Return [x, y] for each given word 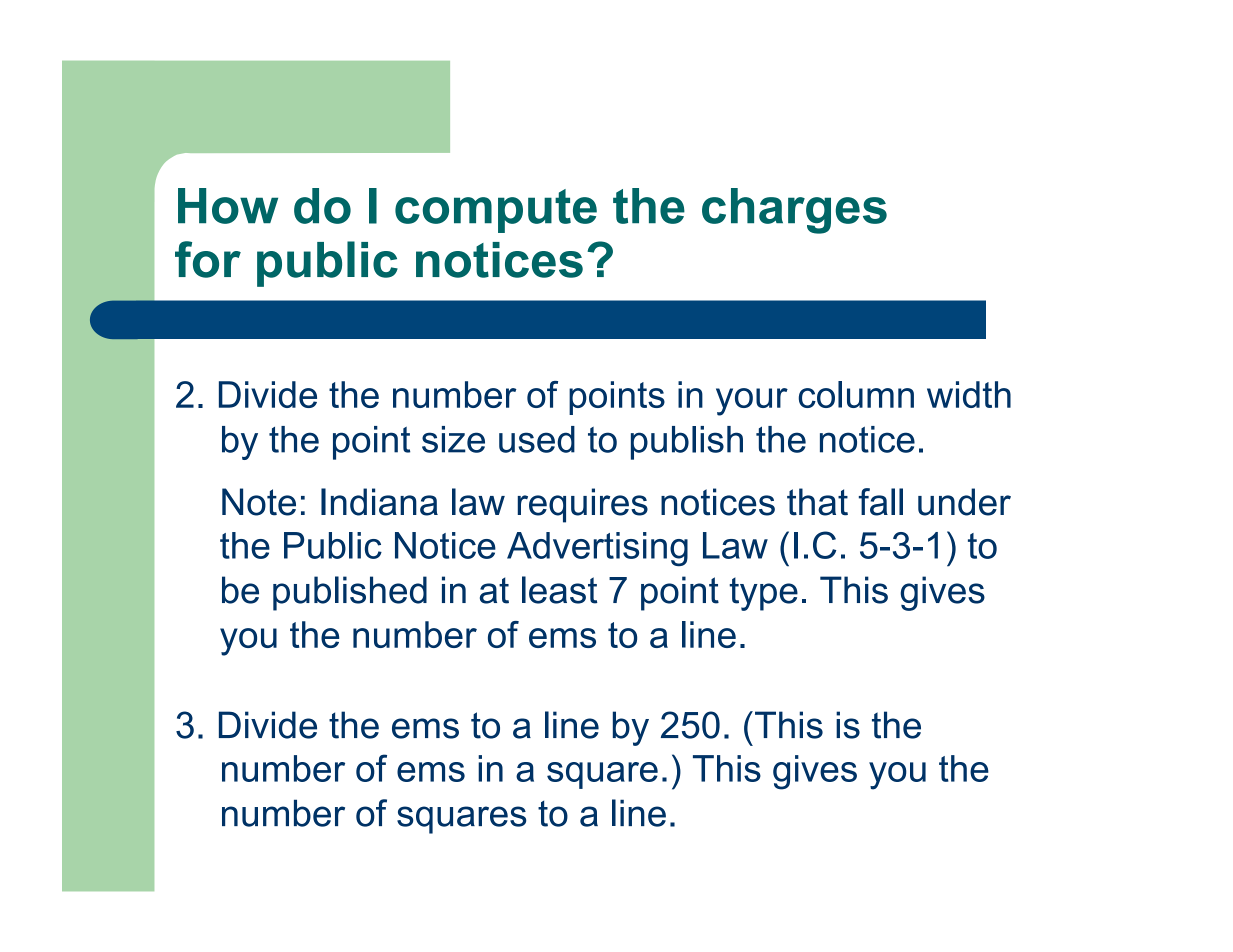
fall [881, 502]
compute [496, 211]
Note [259, 502]
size [453, 439]
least [559, 590]
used [537, 439]
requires [583, 505]
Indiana [379, 502]
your [752, 402]
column [856, 394]
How [228, 206]
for [208, 259]
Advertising [597, 549]
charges [794, 211]
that [817, 502]
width [969, 394]
